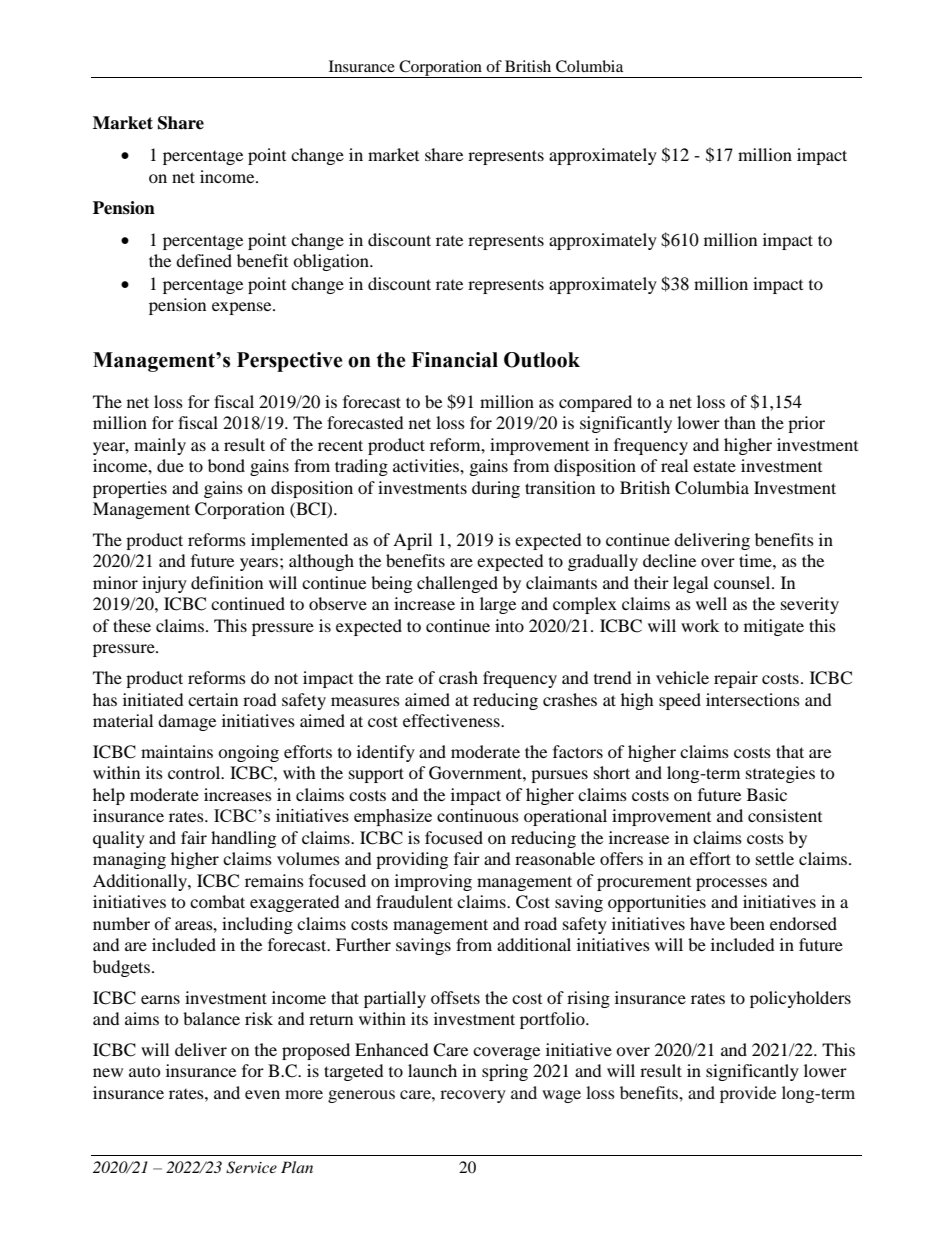  Describe the element at coordinates (251, 1167) in the image. I see `Service` at that location.
